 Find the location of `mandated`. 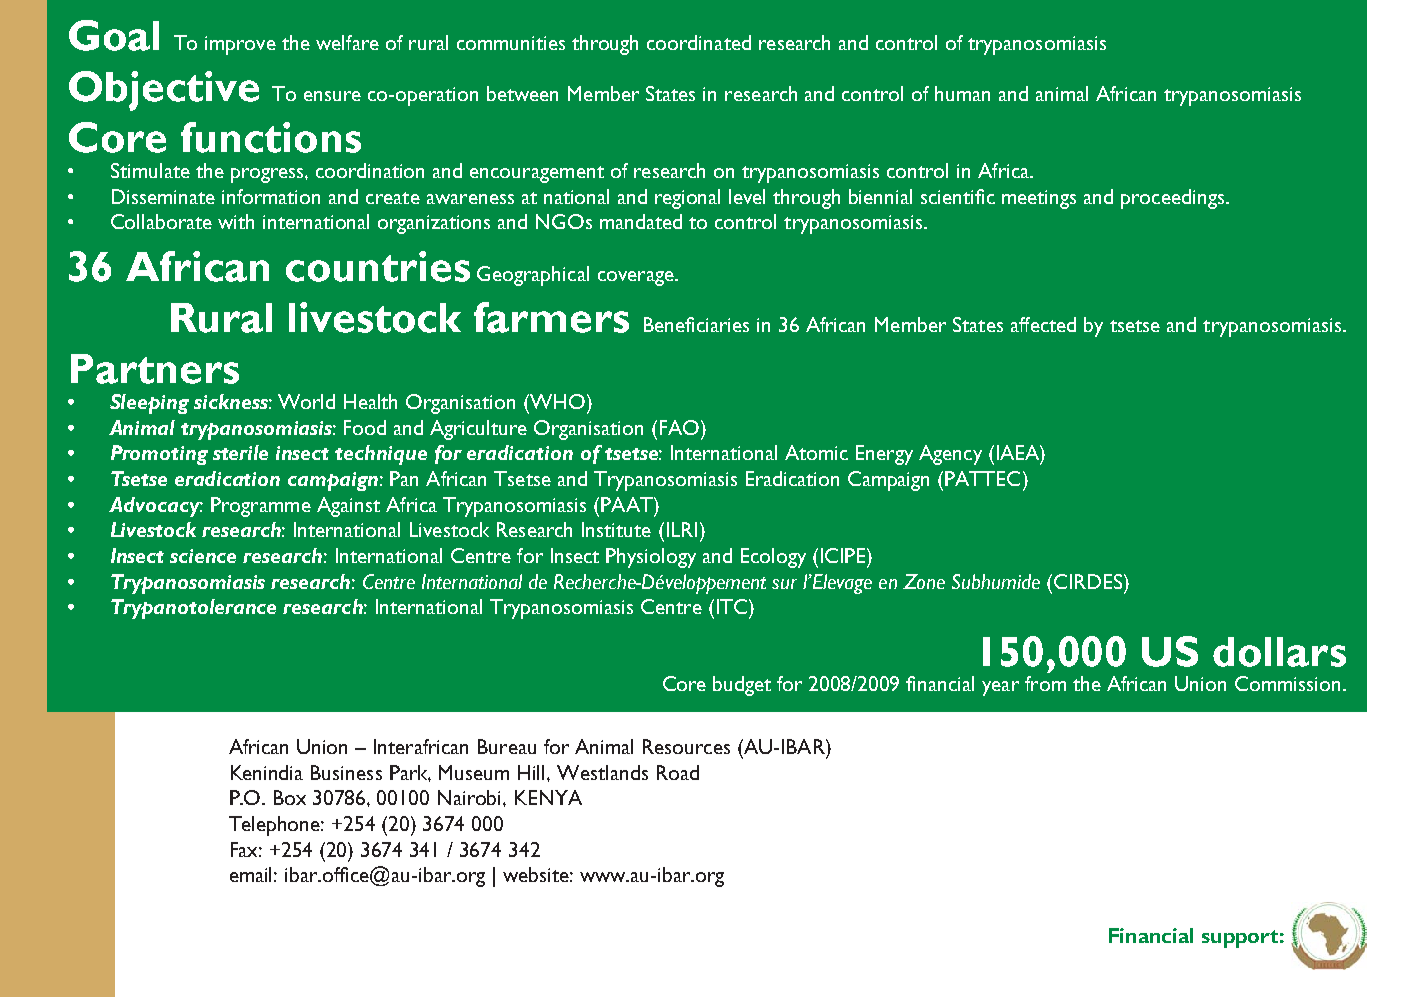

mandated is located at coordinates (641, 221).
